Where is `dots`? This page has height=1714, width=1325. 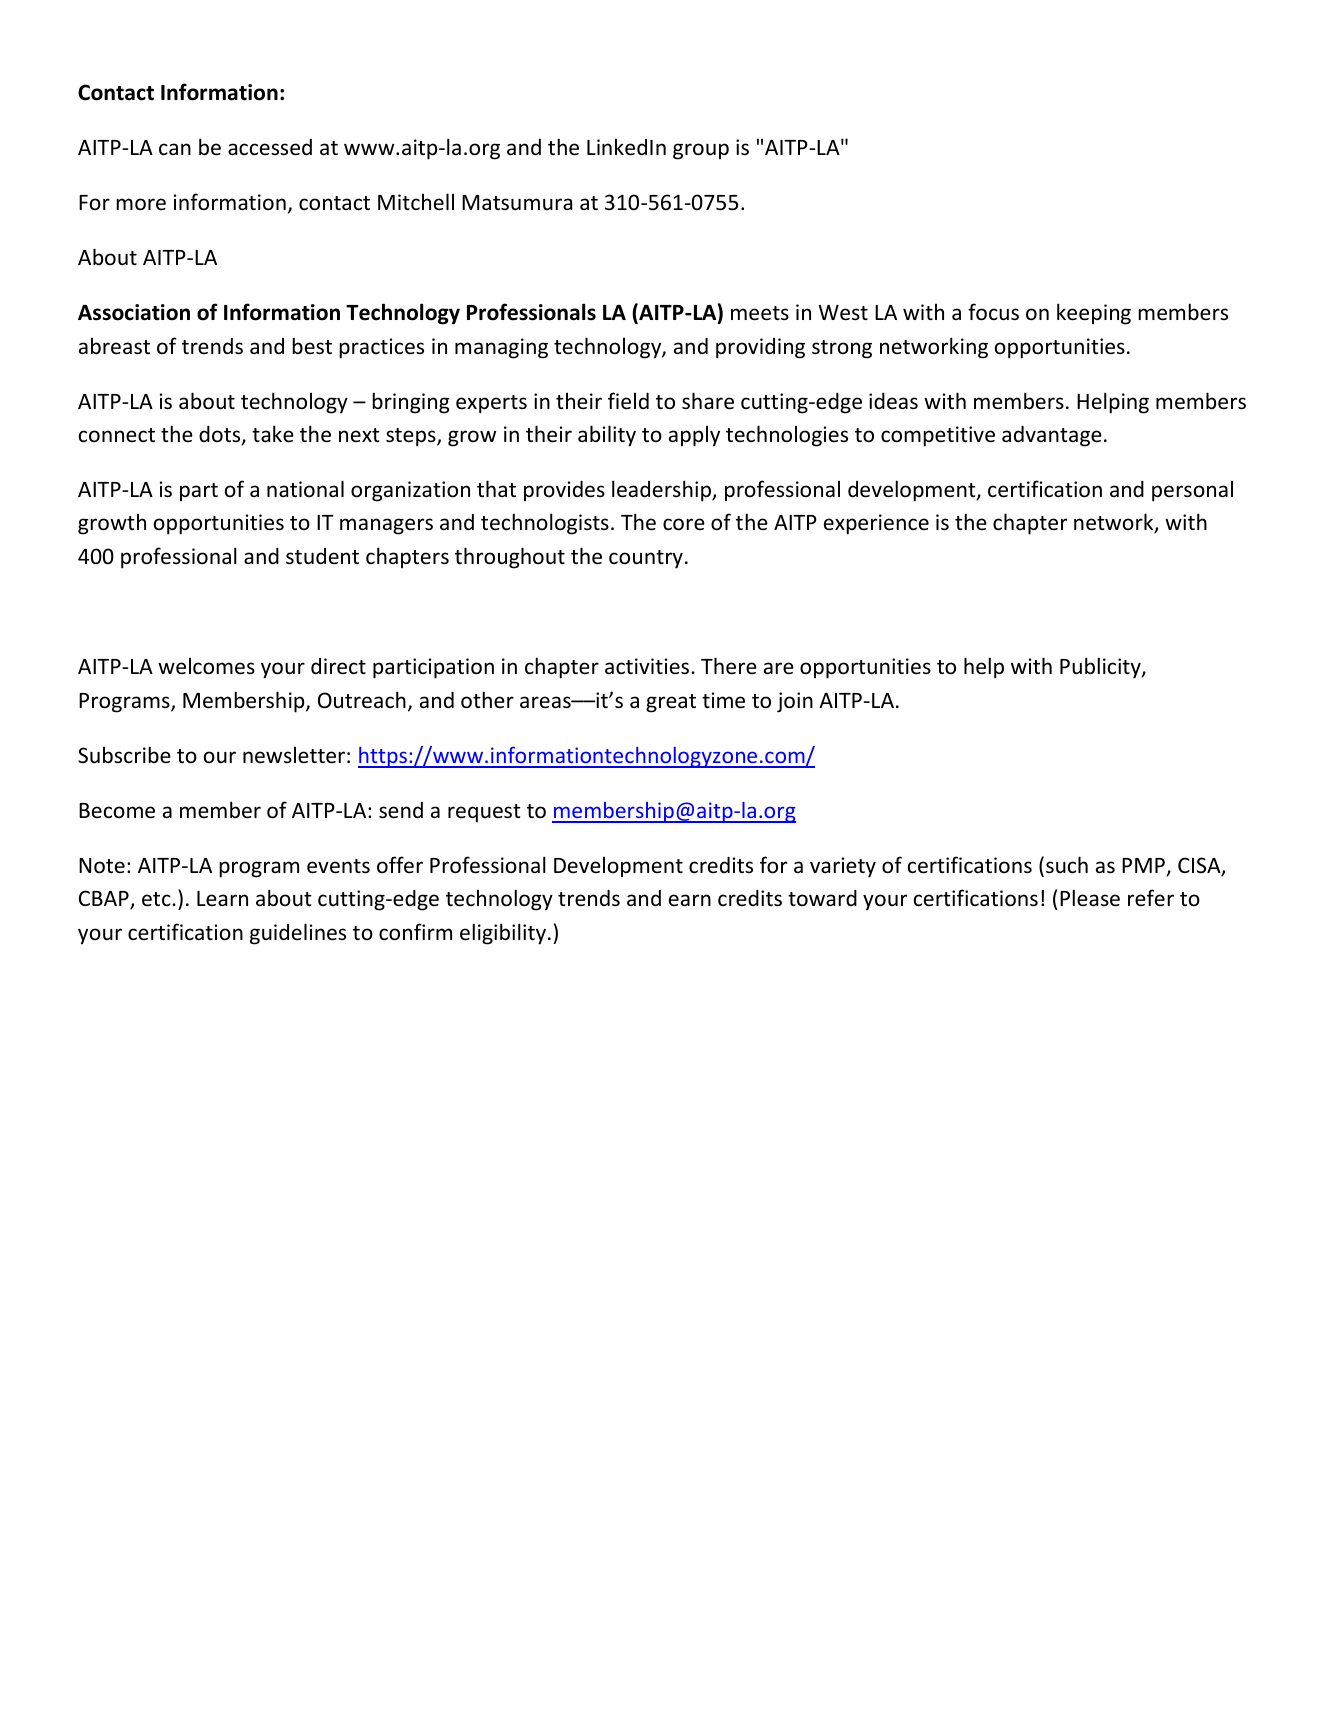
dots is located at coordinates (221, 435).
